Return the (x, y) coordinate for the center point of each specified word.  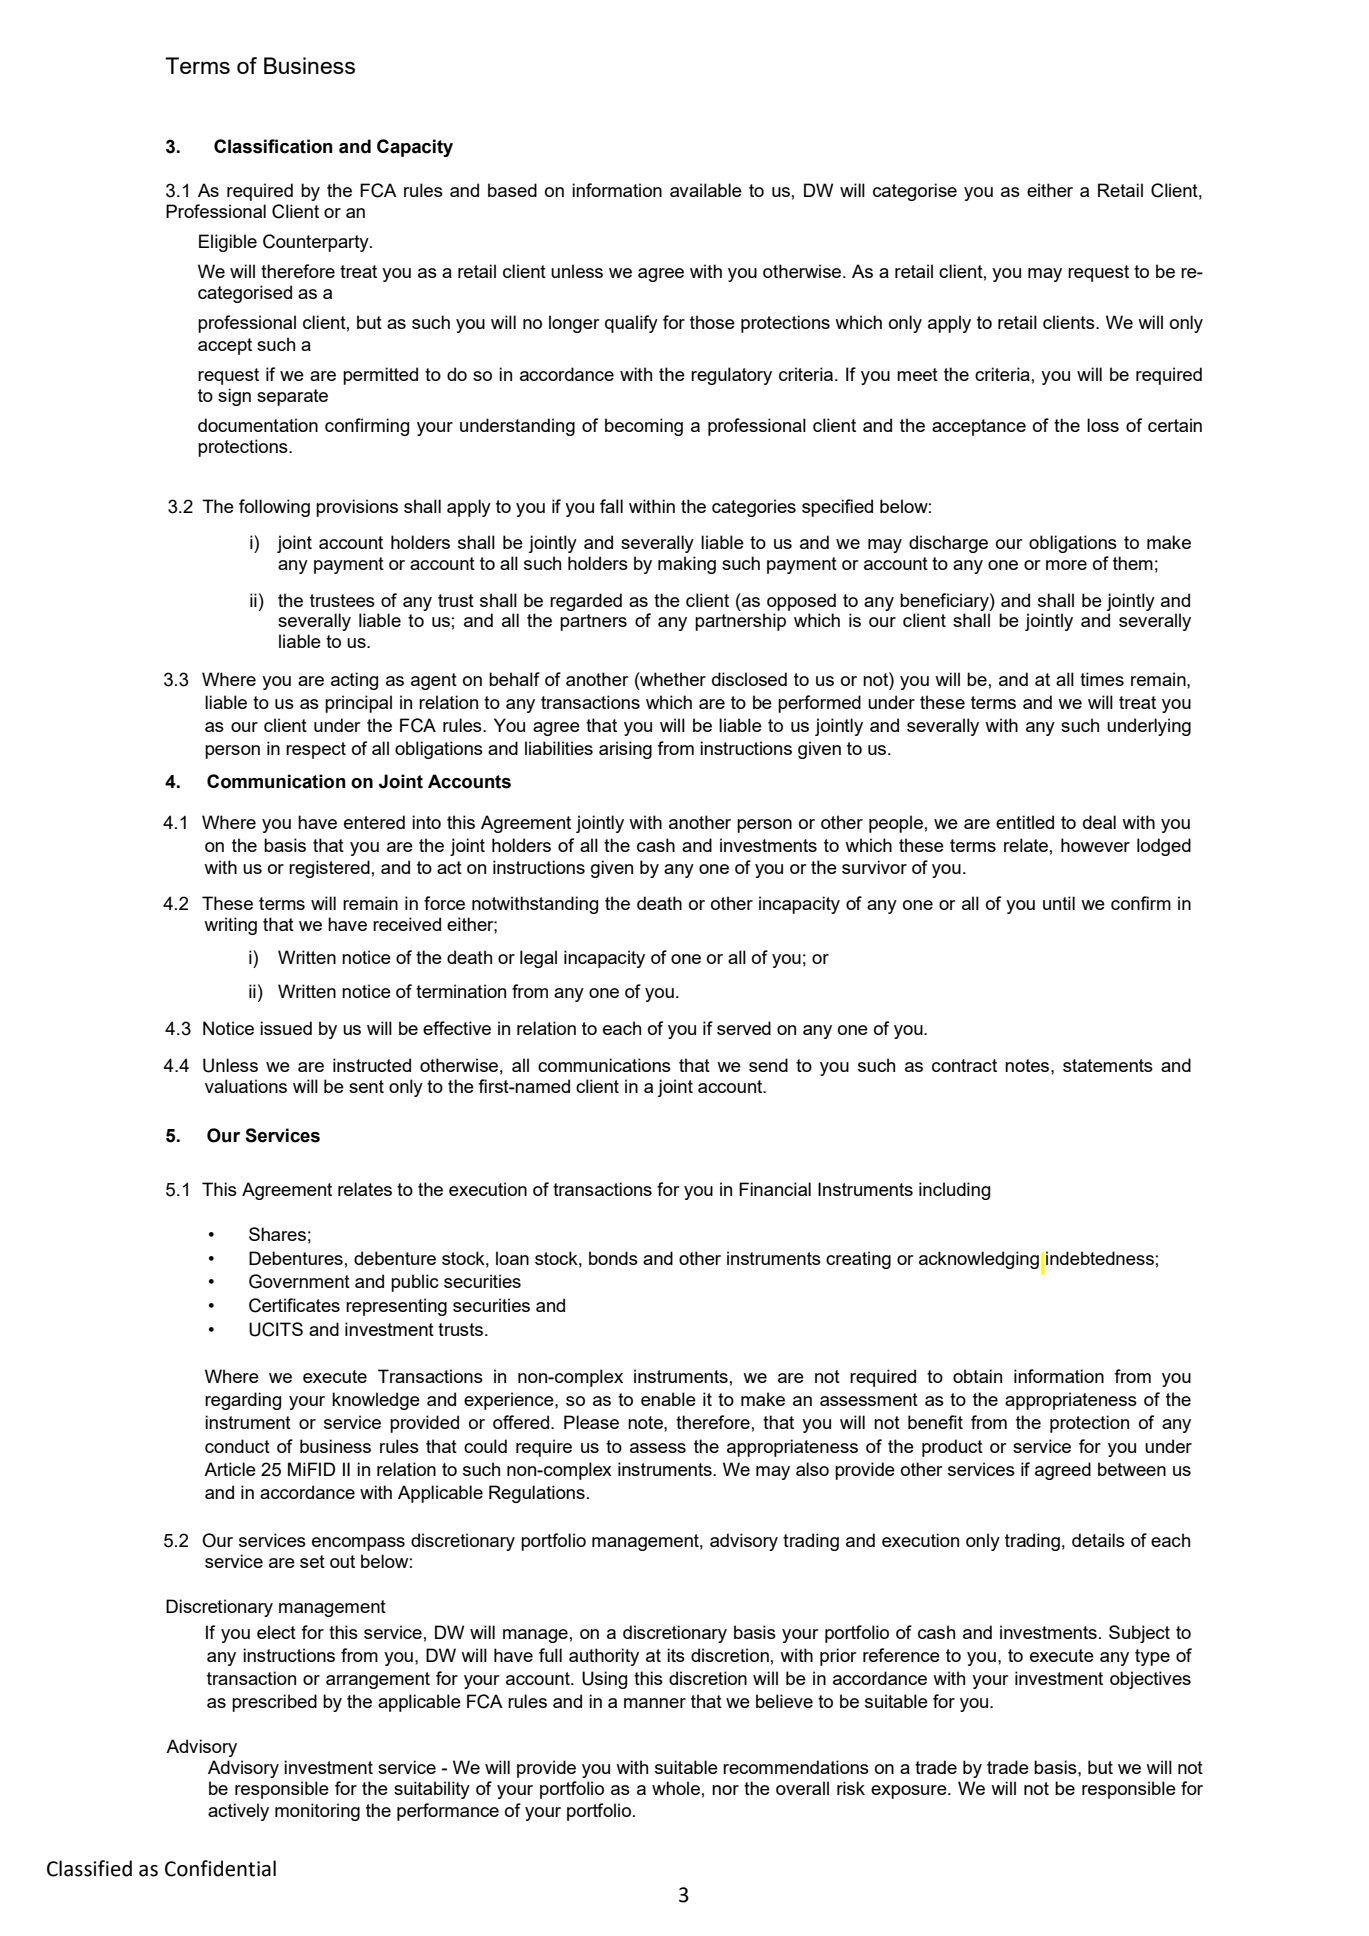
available (706, 190)
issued (286, 1028)
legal (538, 959)
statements (1108, 1065)
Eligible (228, 243)
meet (917, 374)
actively (238, 1812)
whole (676, 1788)
